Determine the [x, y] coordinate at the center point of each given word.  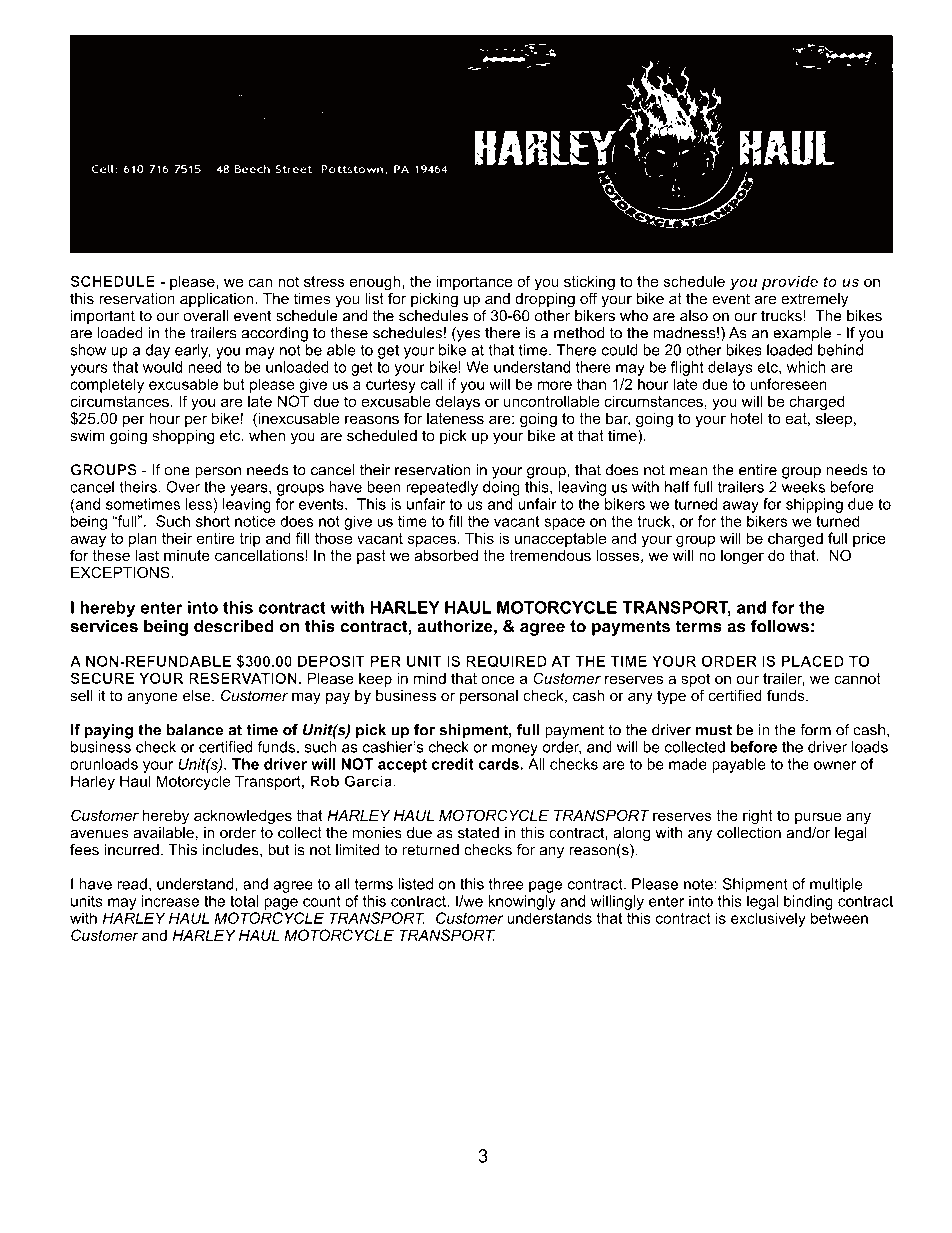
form [815, 730]
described [234, 626]
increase [170, 901]
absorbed [446, 555]
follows [780, 626]
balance [195, 730]
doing [501, 488]
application [218, 300]
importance [474, 282]
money [515, 750]
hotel [747, 418]
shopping [184, 437]
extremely [815, 300]
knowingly [522, 902]
